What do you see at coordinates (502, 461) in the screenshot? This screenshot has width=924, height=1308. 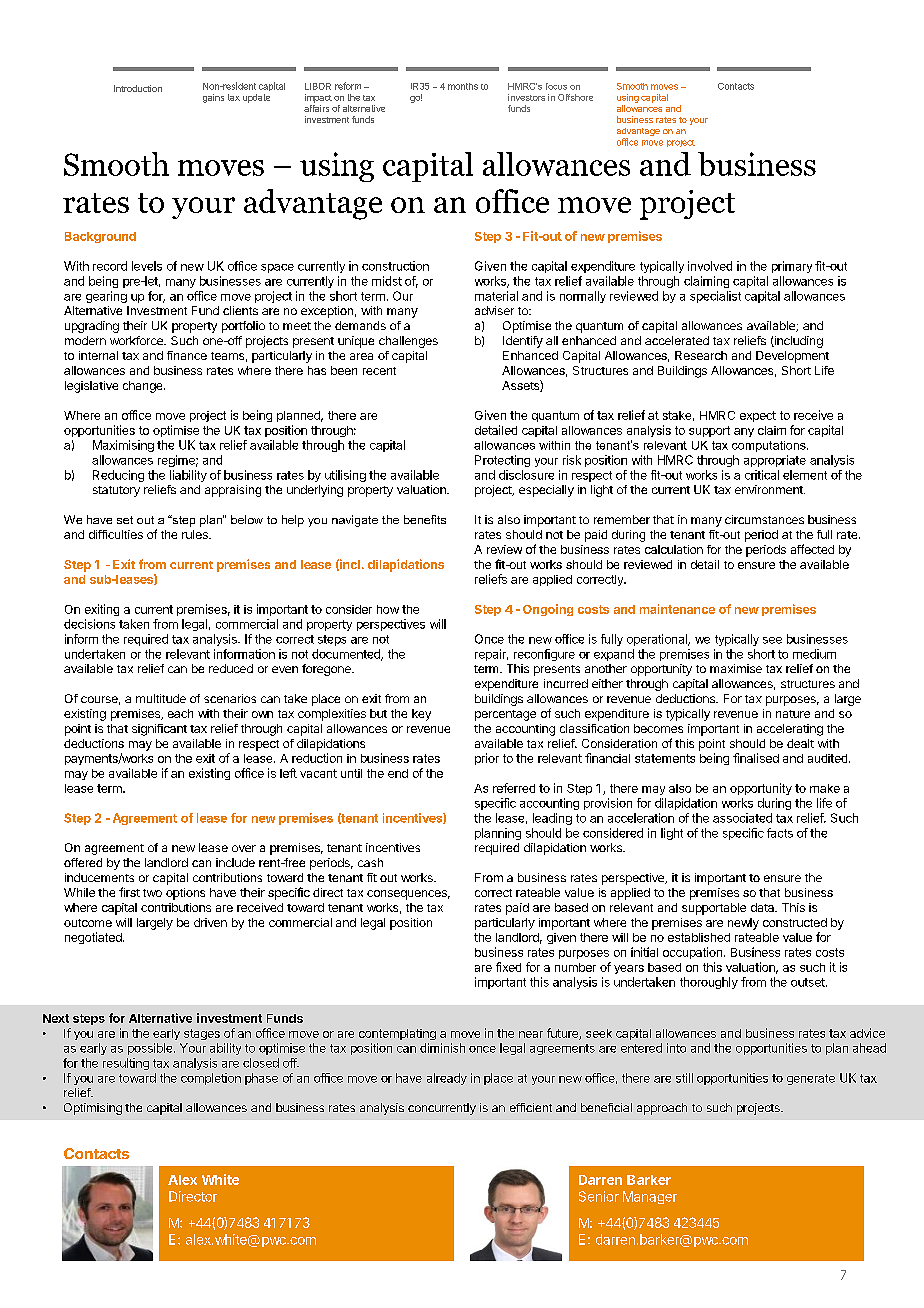 I see `Protecting` at bounding box center [502, 461].
